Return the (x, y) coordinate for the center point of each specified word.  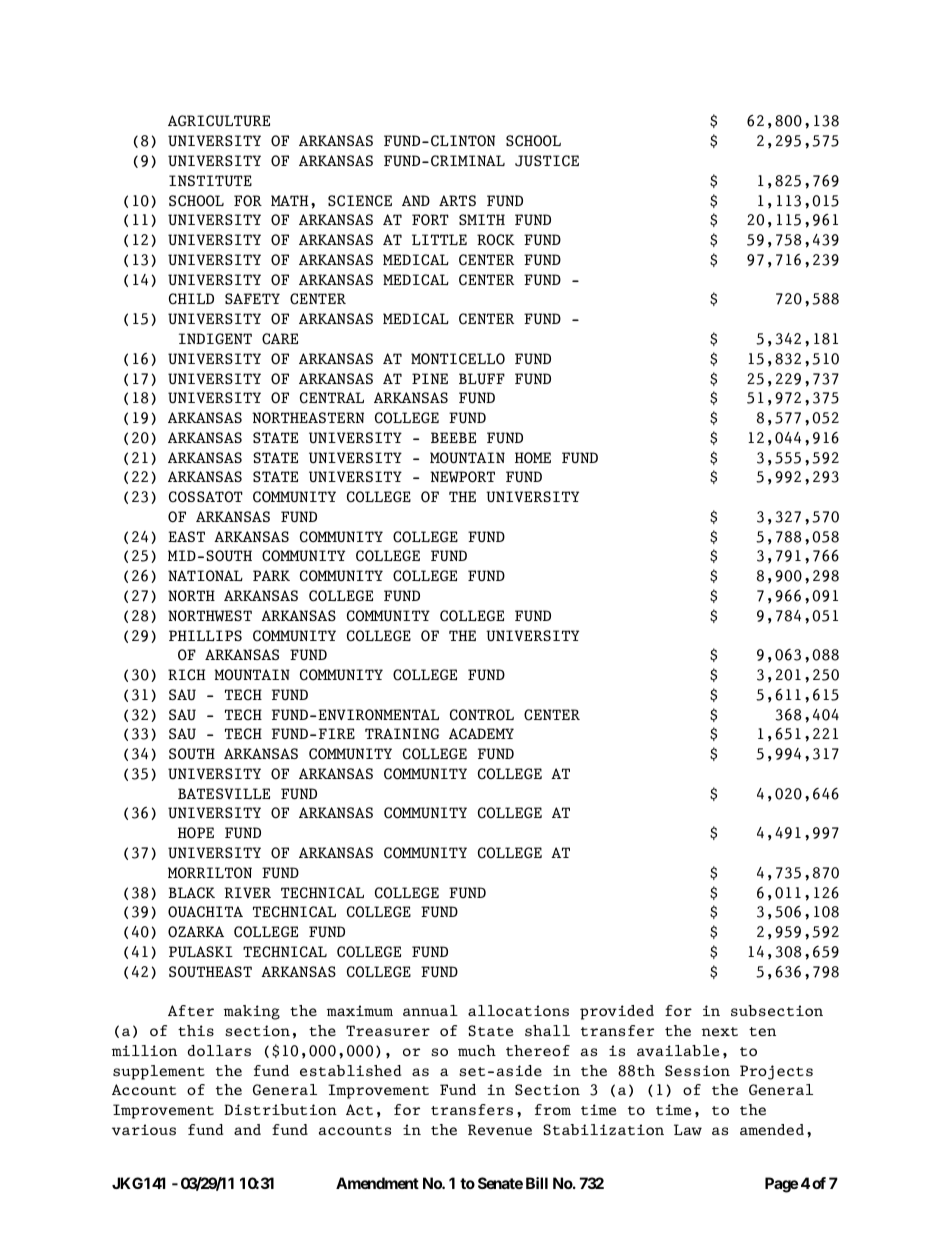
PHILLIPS (205, 635)
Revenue (500, 1130)
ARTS (457, 200)
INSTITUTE (210, 180)
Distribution (280, 1110)
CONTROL (482, 715)
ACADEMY (481, 734)
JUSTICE (547, 161)
